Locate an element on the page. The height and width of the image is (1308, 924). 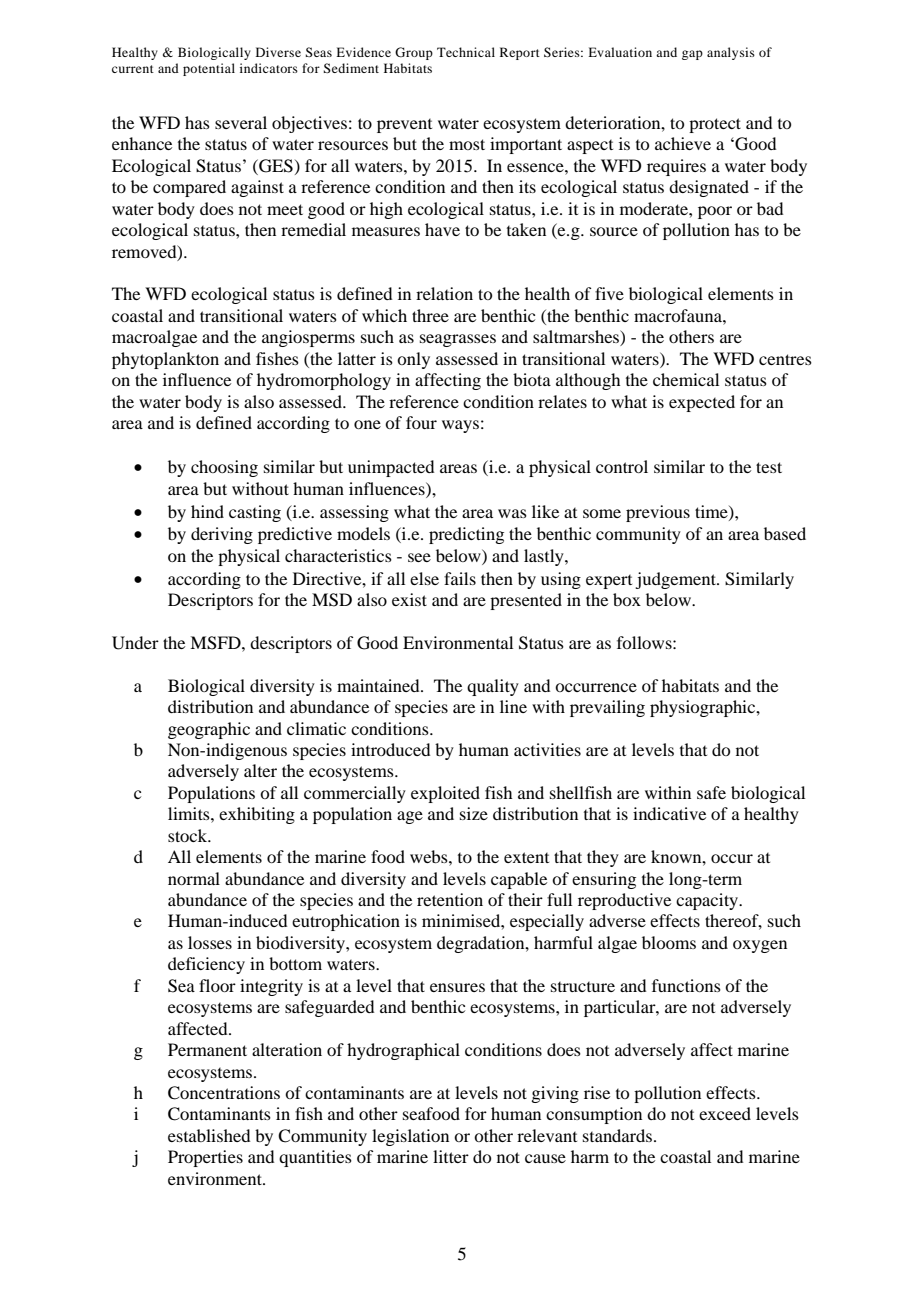
hind is located at coordinates (207, 511).
